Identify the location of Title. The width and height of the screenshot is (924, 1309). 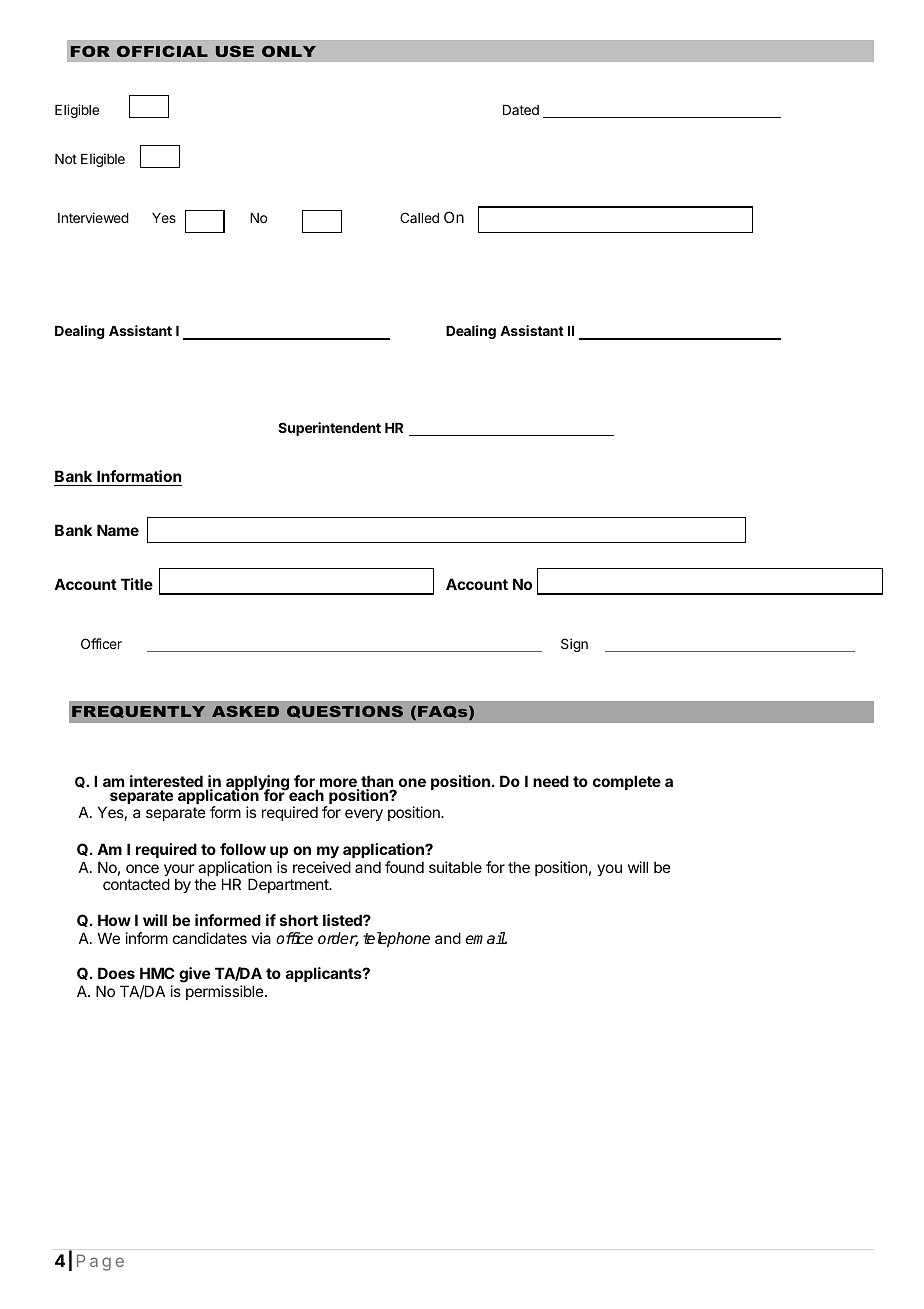
(137, 584).
